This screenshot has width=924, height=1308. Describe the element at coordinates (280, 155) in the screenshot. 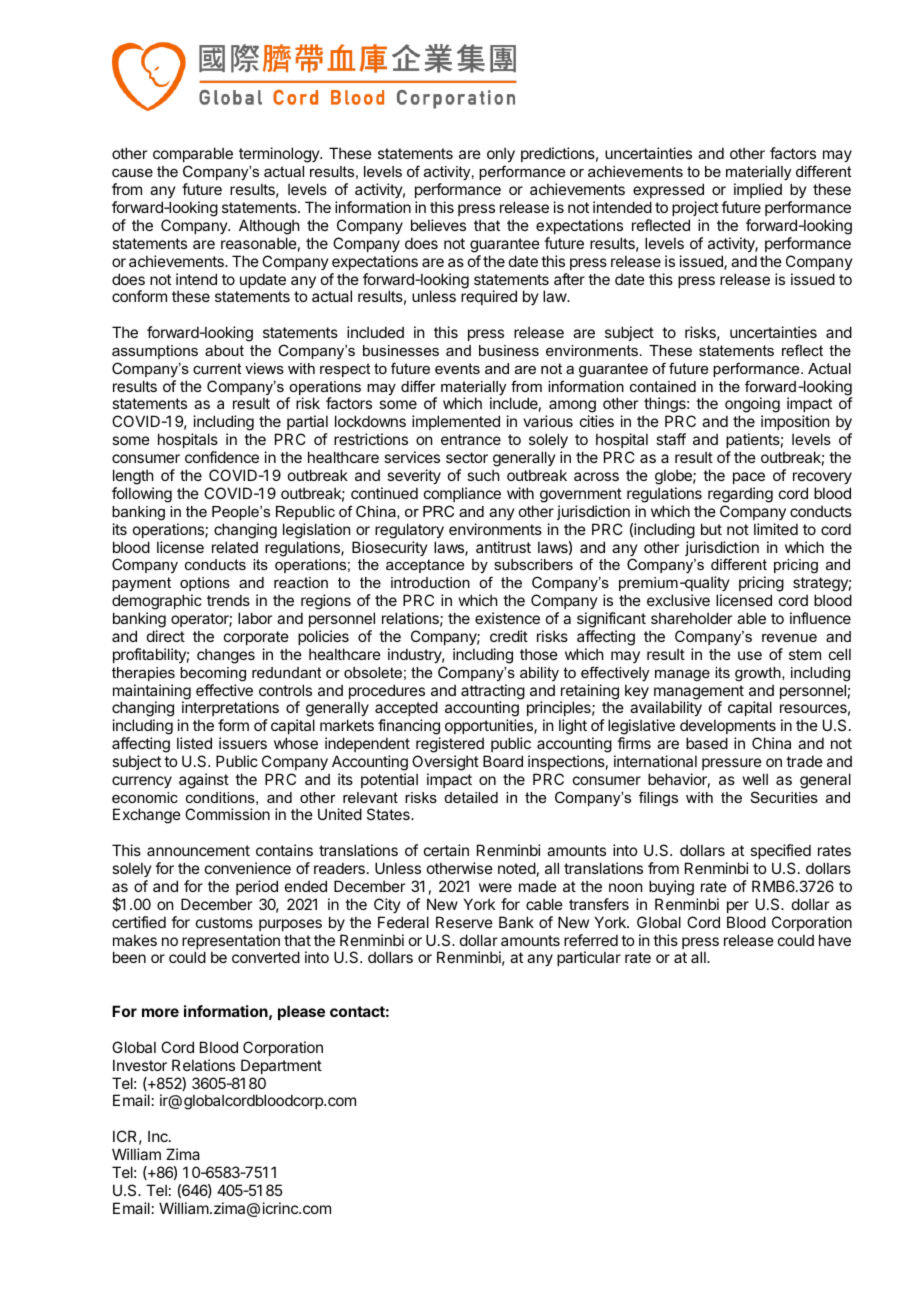

I see `terminology` at that location.
